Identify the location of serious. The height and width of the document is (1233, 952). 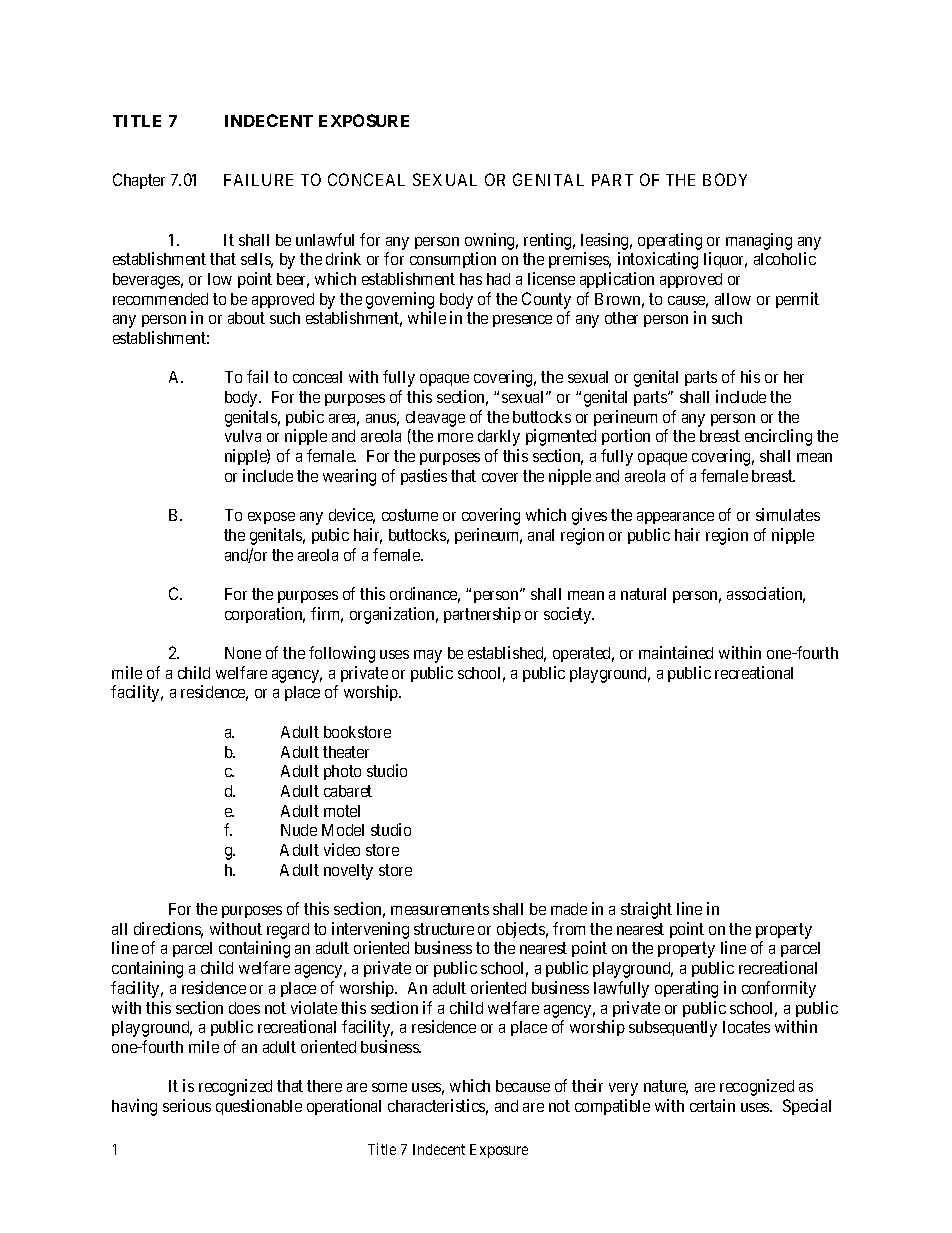
(187, 1105).
